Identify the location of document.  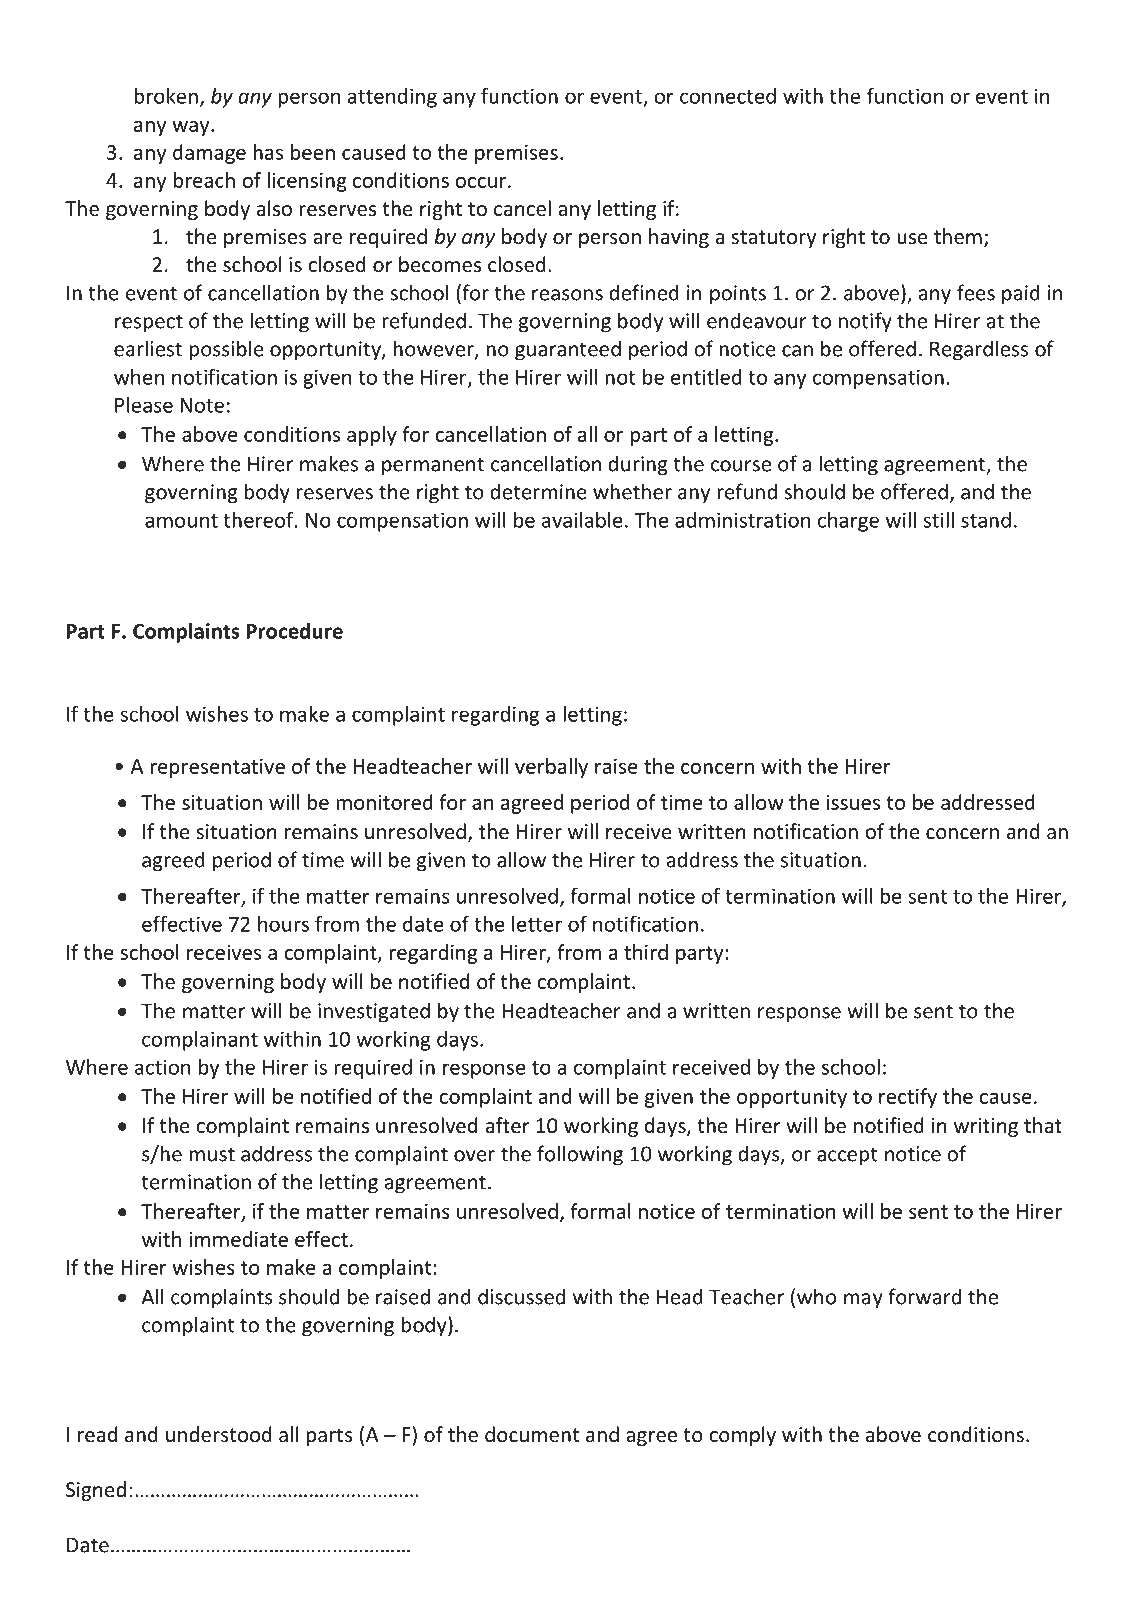
(532, 1434).
